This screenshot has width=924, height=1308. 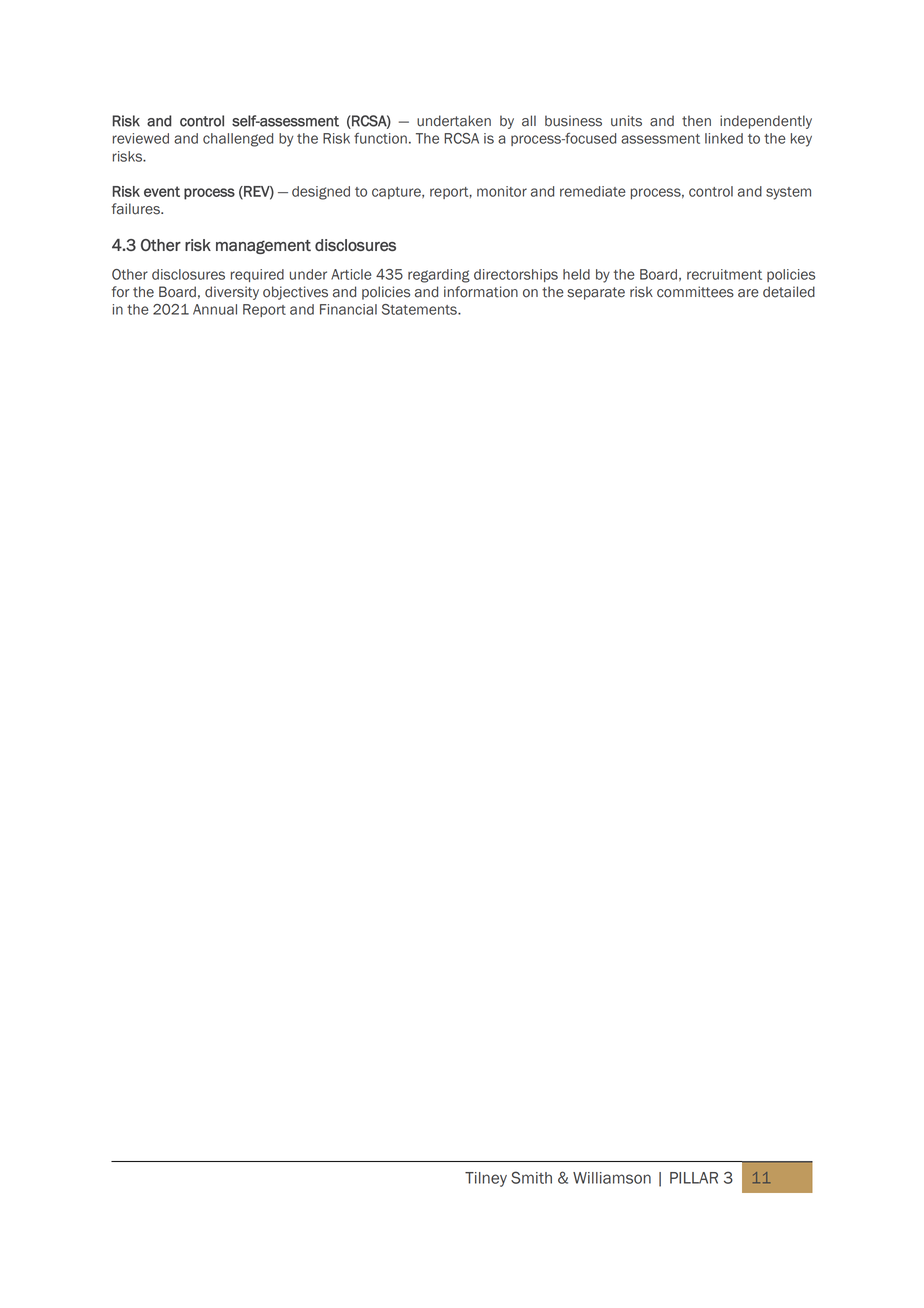 I want to click on Annual, so click(x=215, y=309).
